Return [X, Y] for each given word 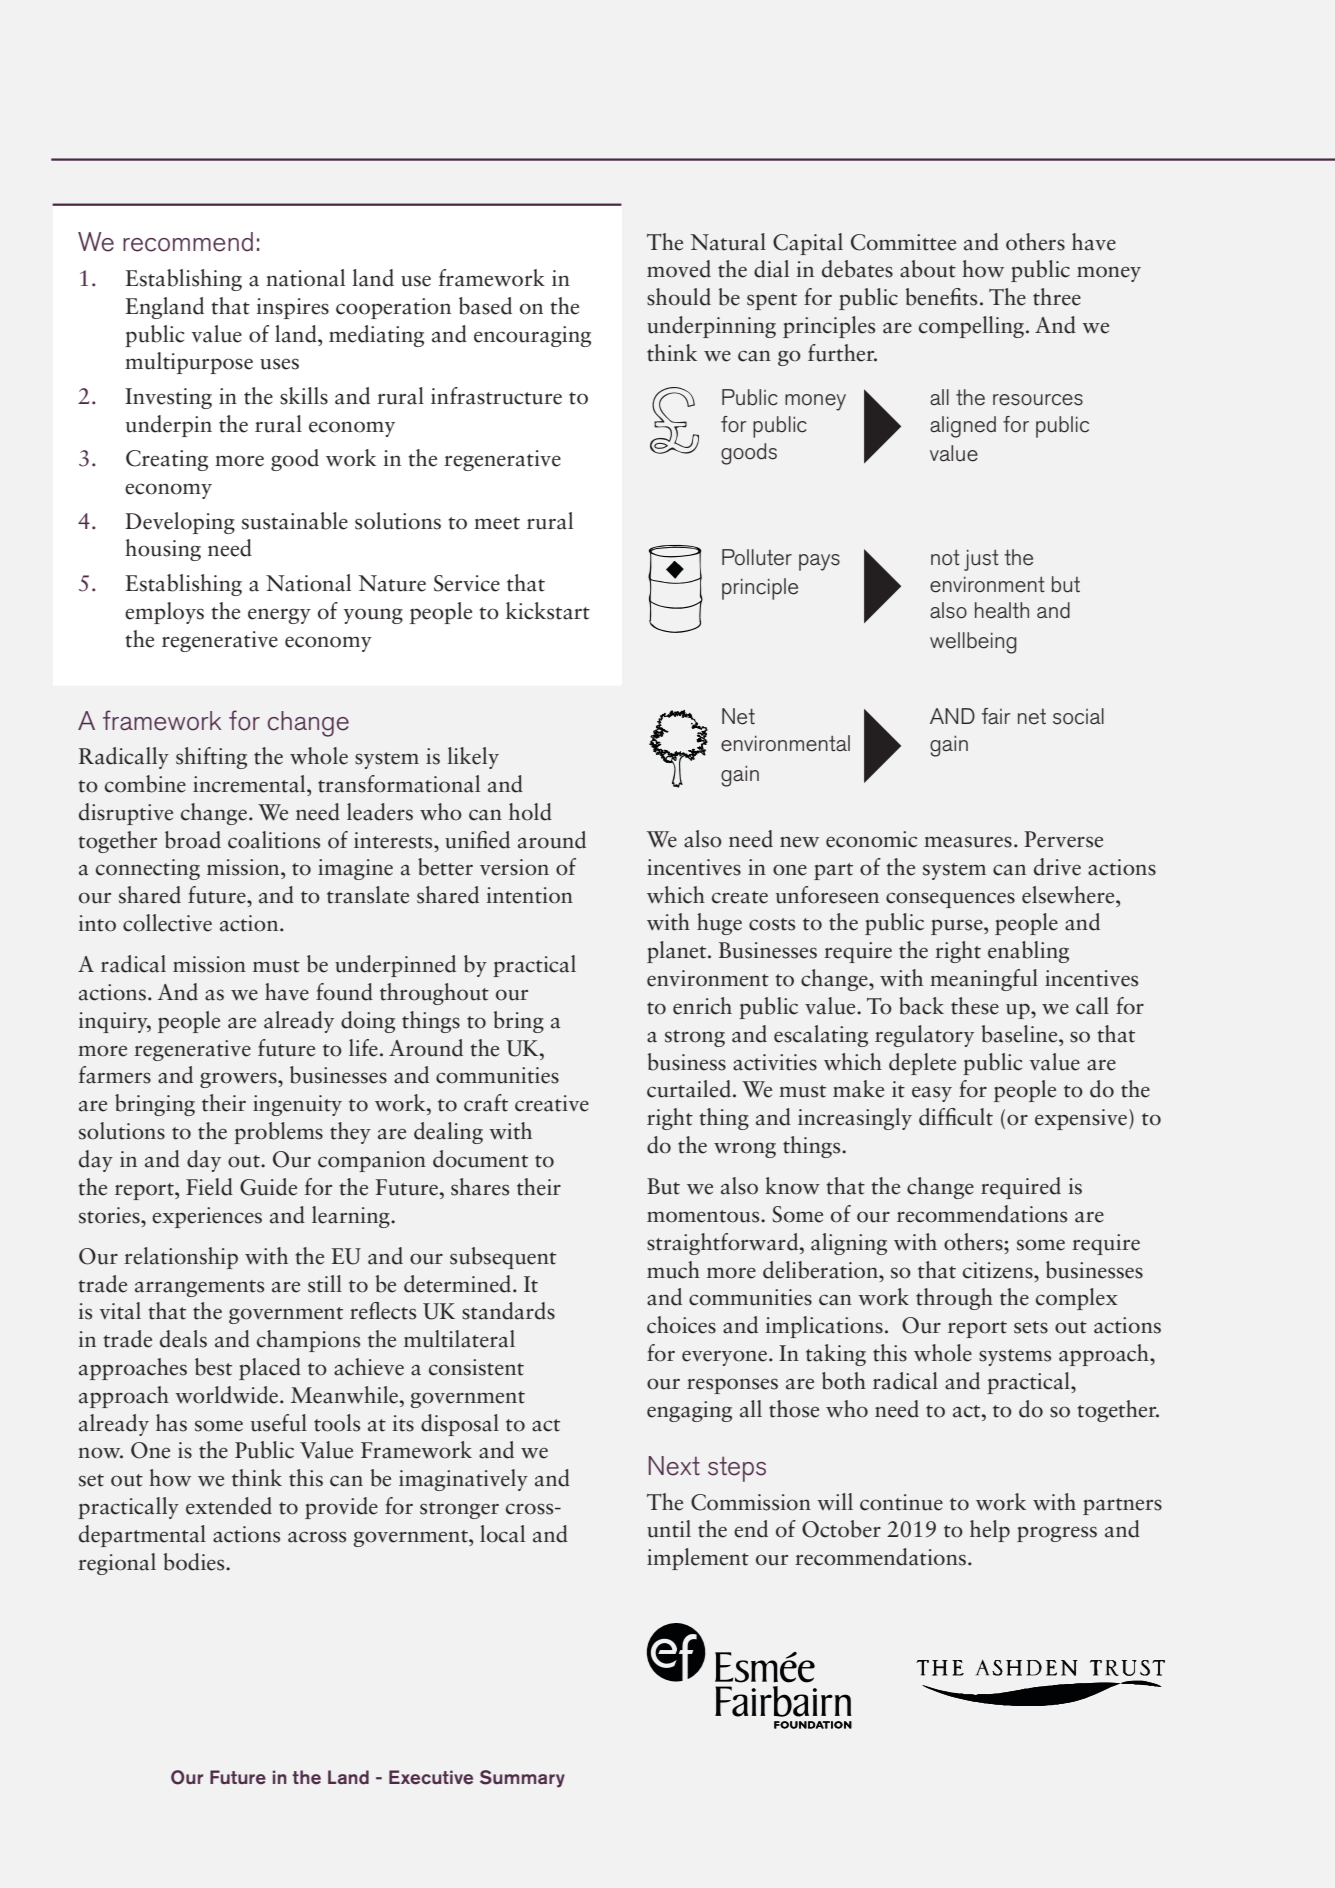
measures [968, 842]
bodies [195, 1562]
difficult [956, 1117]
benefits [941, 297]
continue [901, 1502]
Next [674, 1466]
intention [530, 895]
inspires [293, 308]
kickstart [548, 611]
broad [193, 840]
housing [163, 550]
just [981, 560]
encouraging [532, 336]
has [171, 1423]
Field [209, 1187]
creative [552, 1103]
